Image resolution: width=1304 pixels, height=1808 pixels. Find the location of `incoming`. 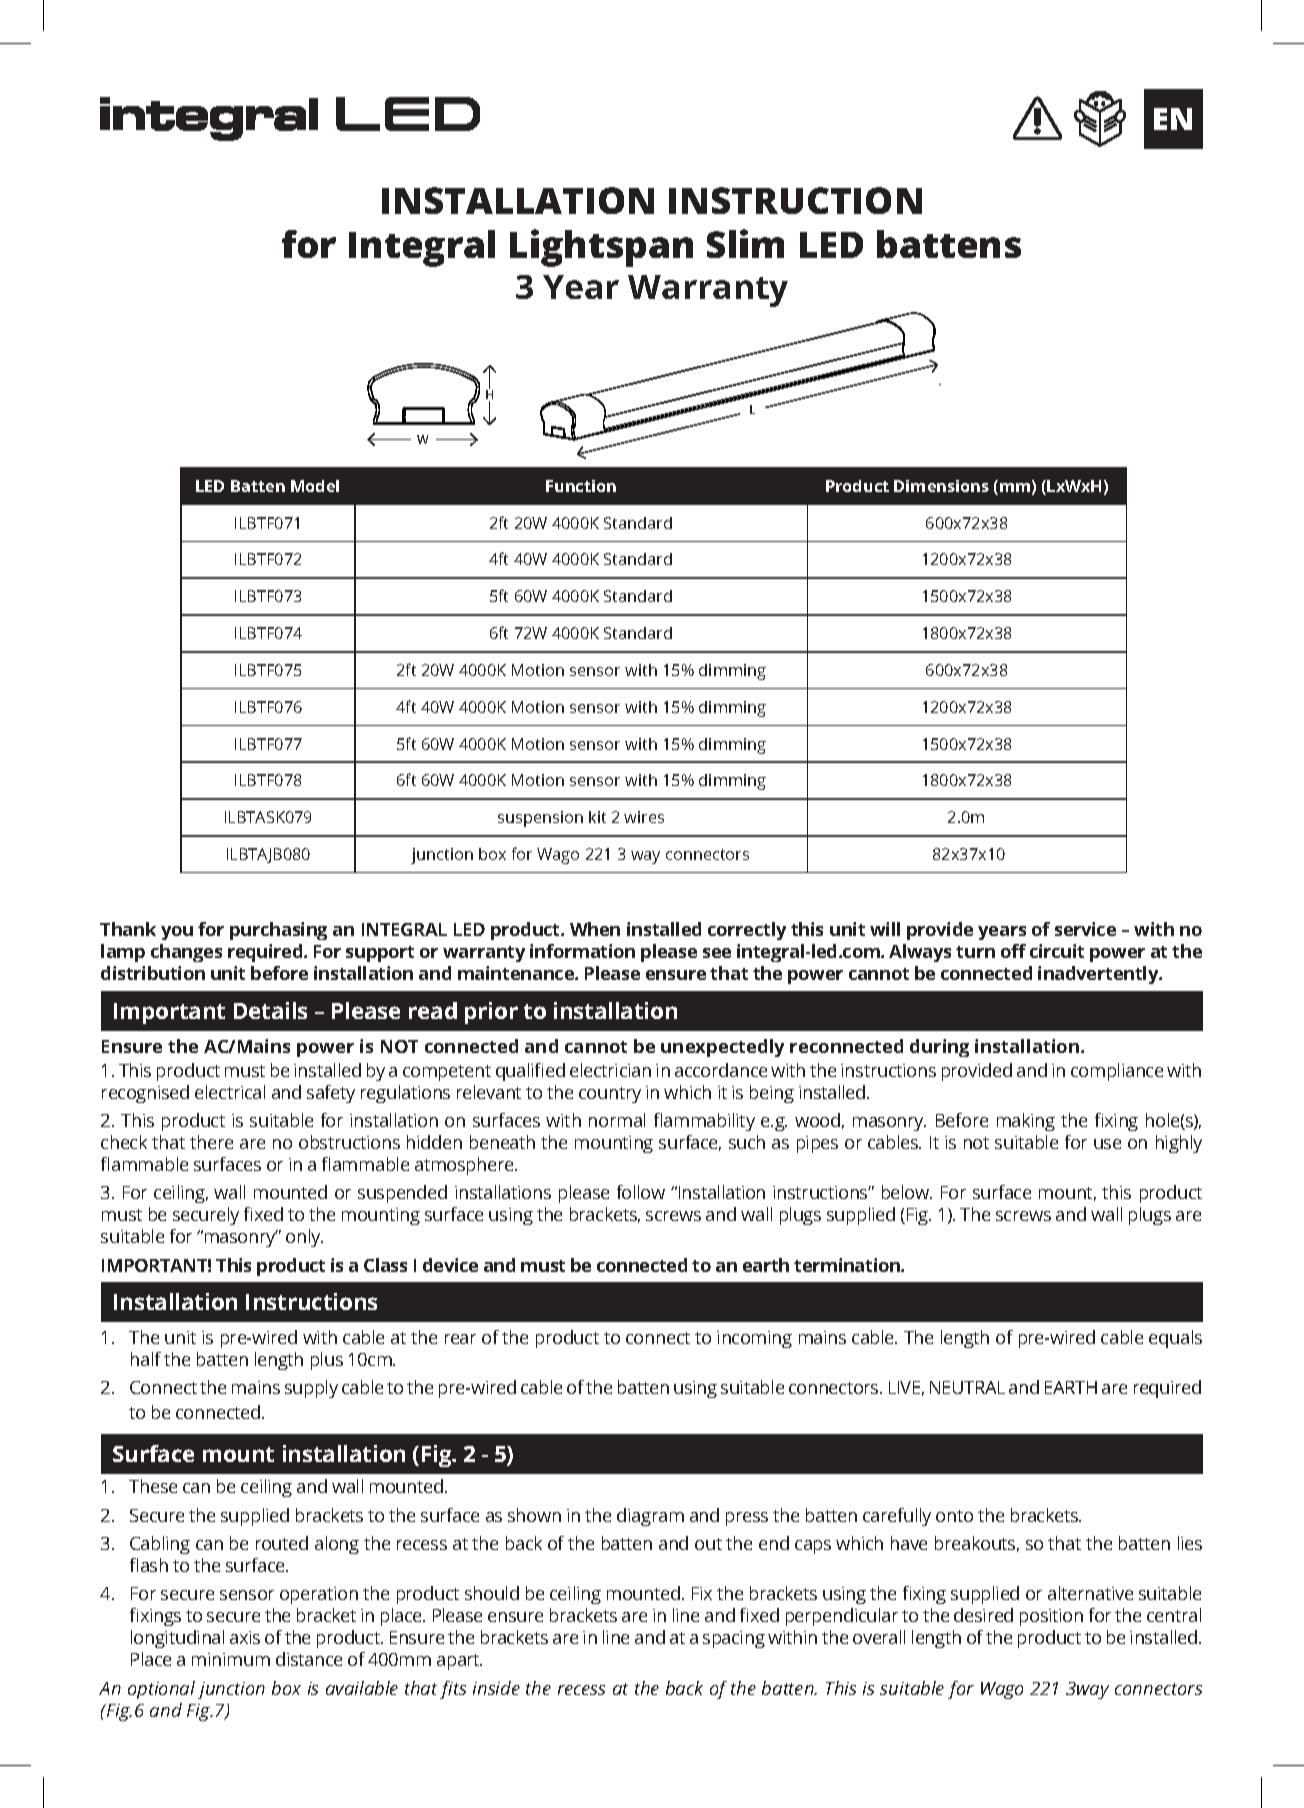

incoming is located at coordinates (754, 1339).
